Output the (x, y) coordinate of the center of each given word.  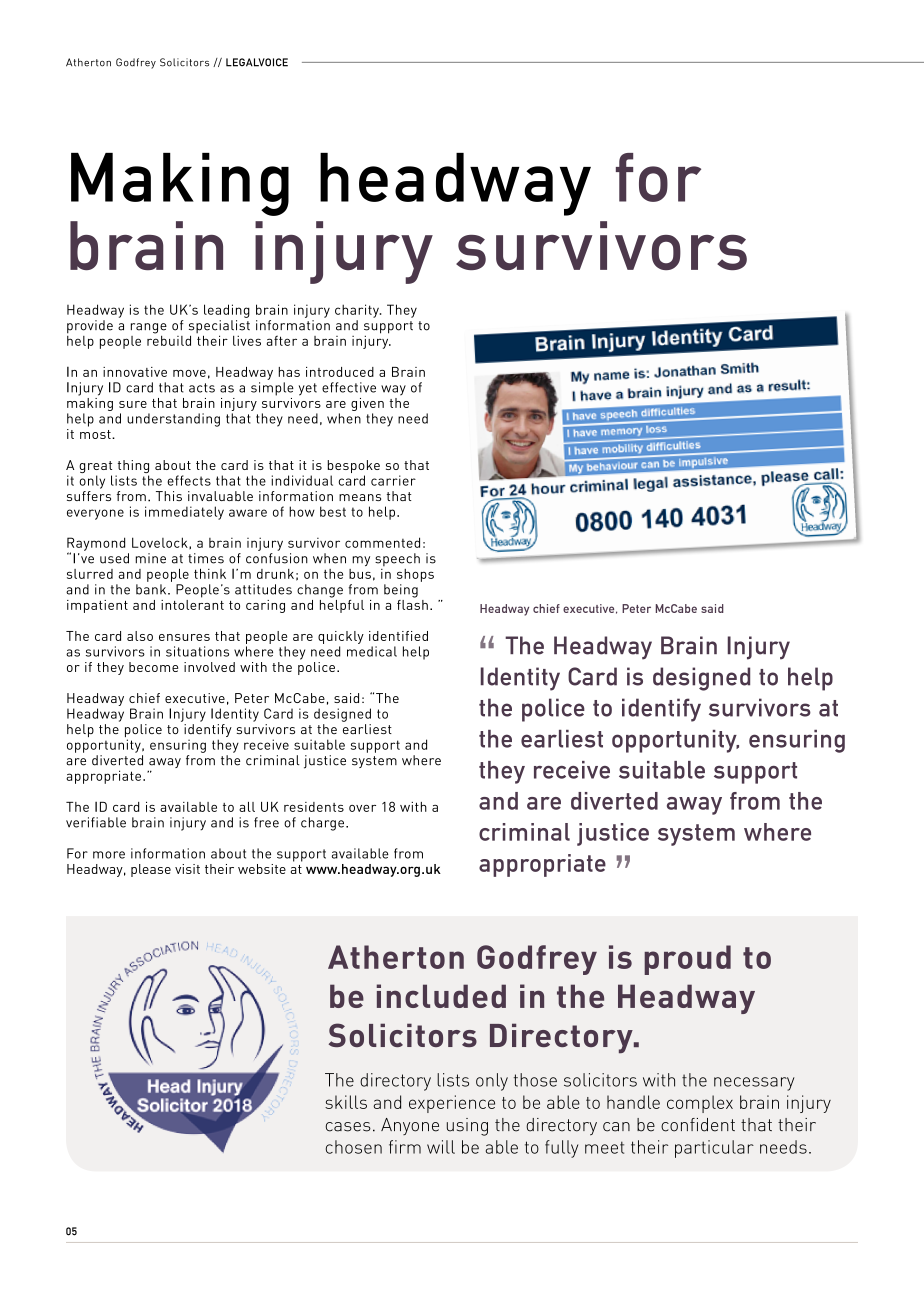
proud (687, 960)
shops (415, 575)
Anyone (410, 1126)
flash (412, 603)
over (362, 808)
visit (187, 869)
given (367, 404)
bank (152, 589)
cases (348, 1127)
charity (358, 311)
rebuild (169, 339)
